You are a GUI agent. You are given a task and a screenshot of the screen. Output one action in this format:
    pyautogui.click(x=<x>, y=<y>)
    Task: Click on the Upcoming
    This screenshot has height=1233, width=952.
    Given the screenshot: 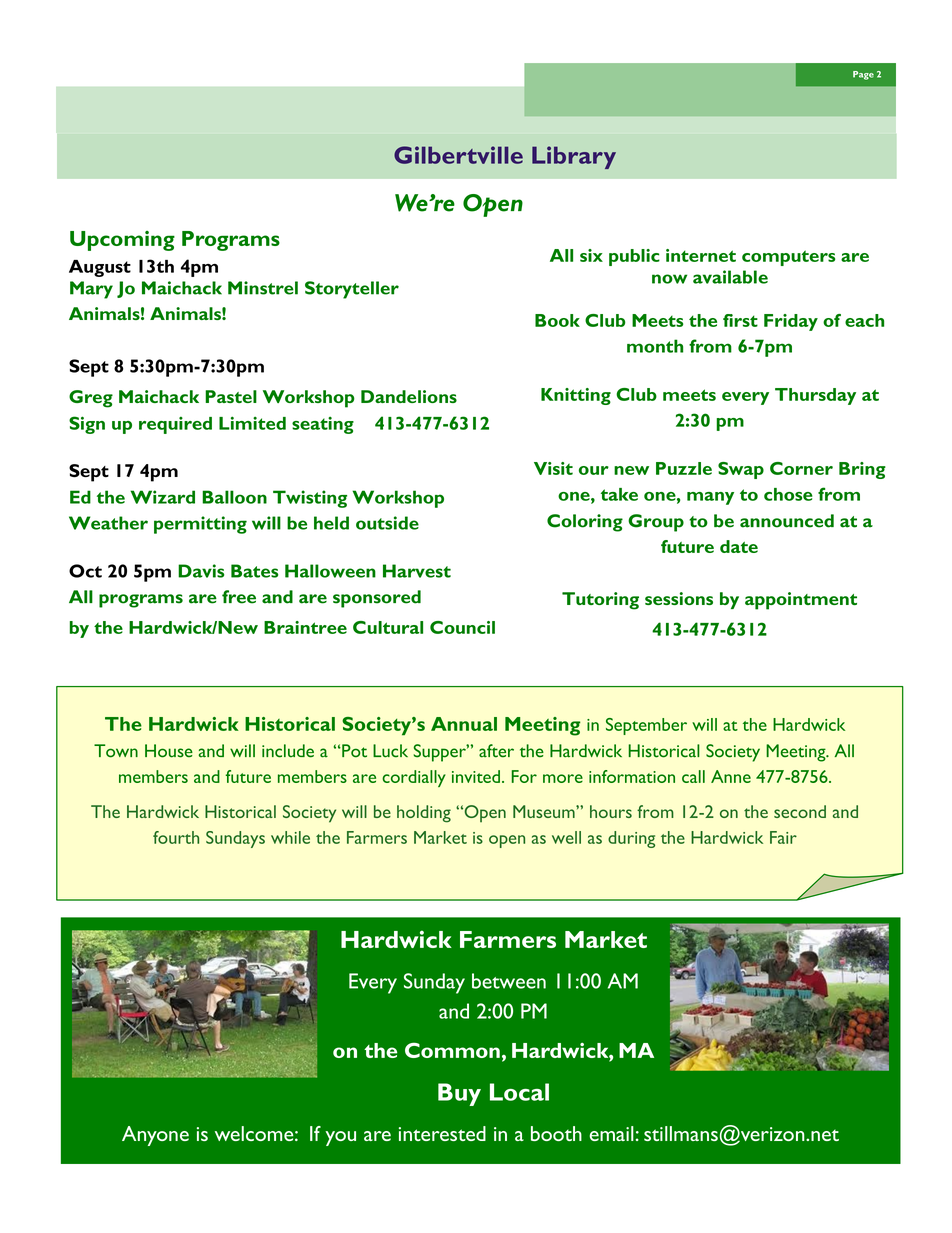 What is the action you would take?
    pyautogui.click(x=122, y=241)
